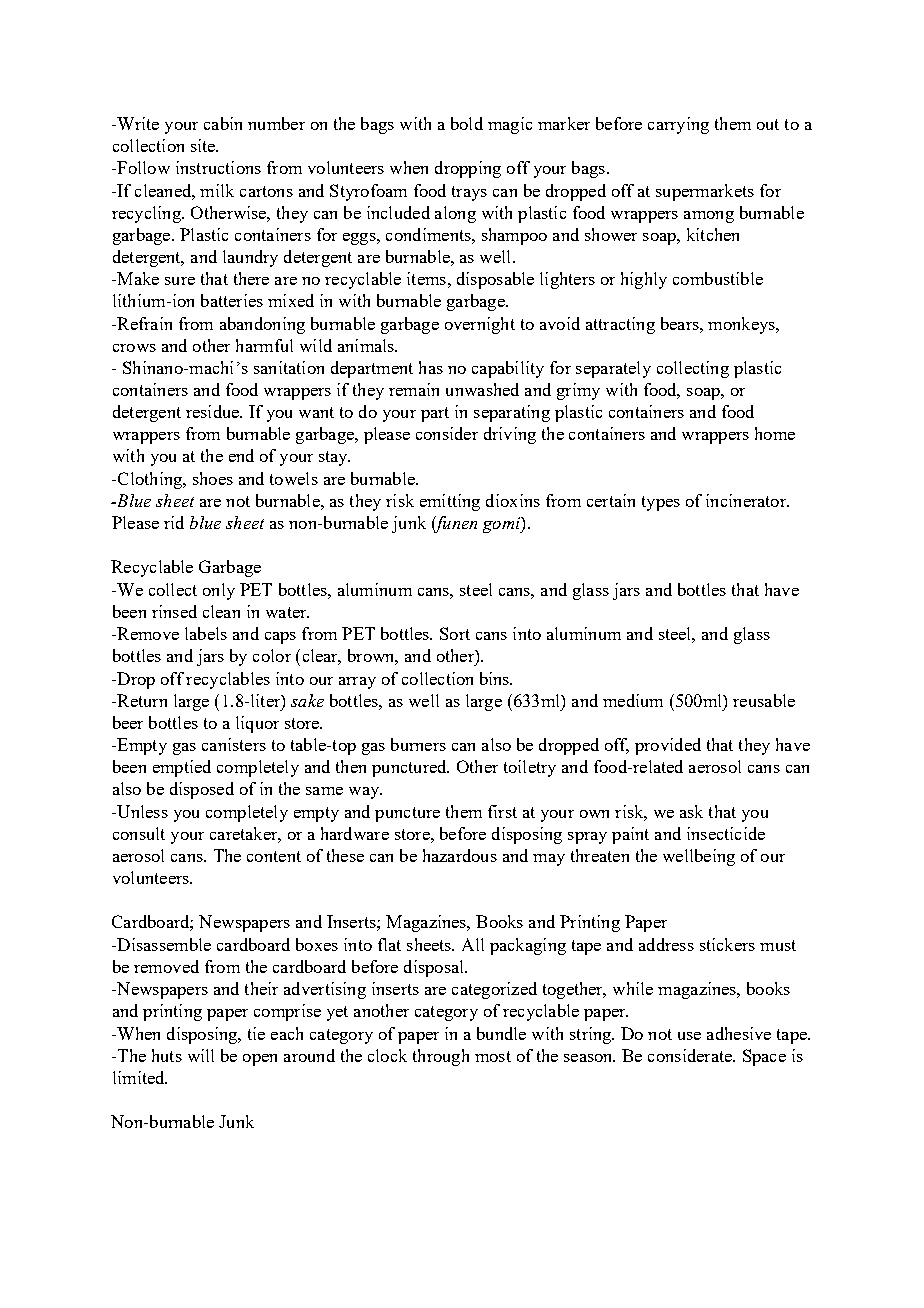 The width and height of the page is (924, 1308). What do you see at coordinates (201, 1055) in the page?
I see `will` at bounding box center [201, 1055].
